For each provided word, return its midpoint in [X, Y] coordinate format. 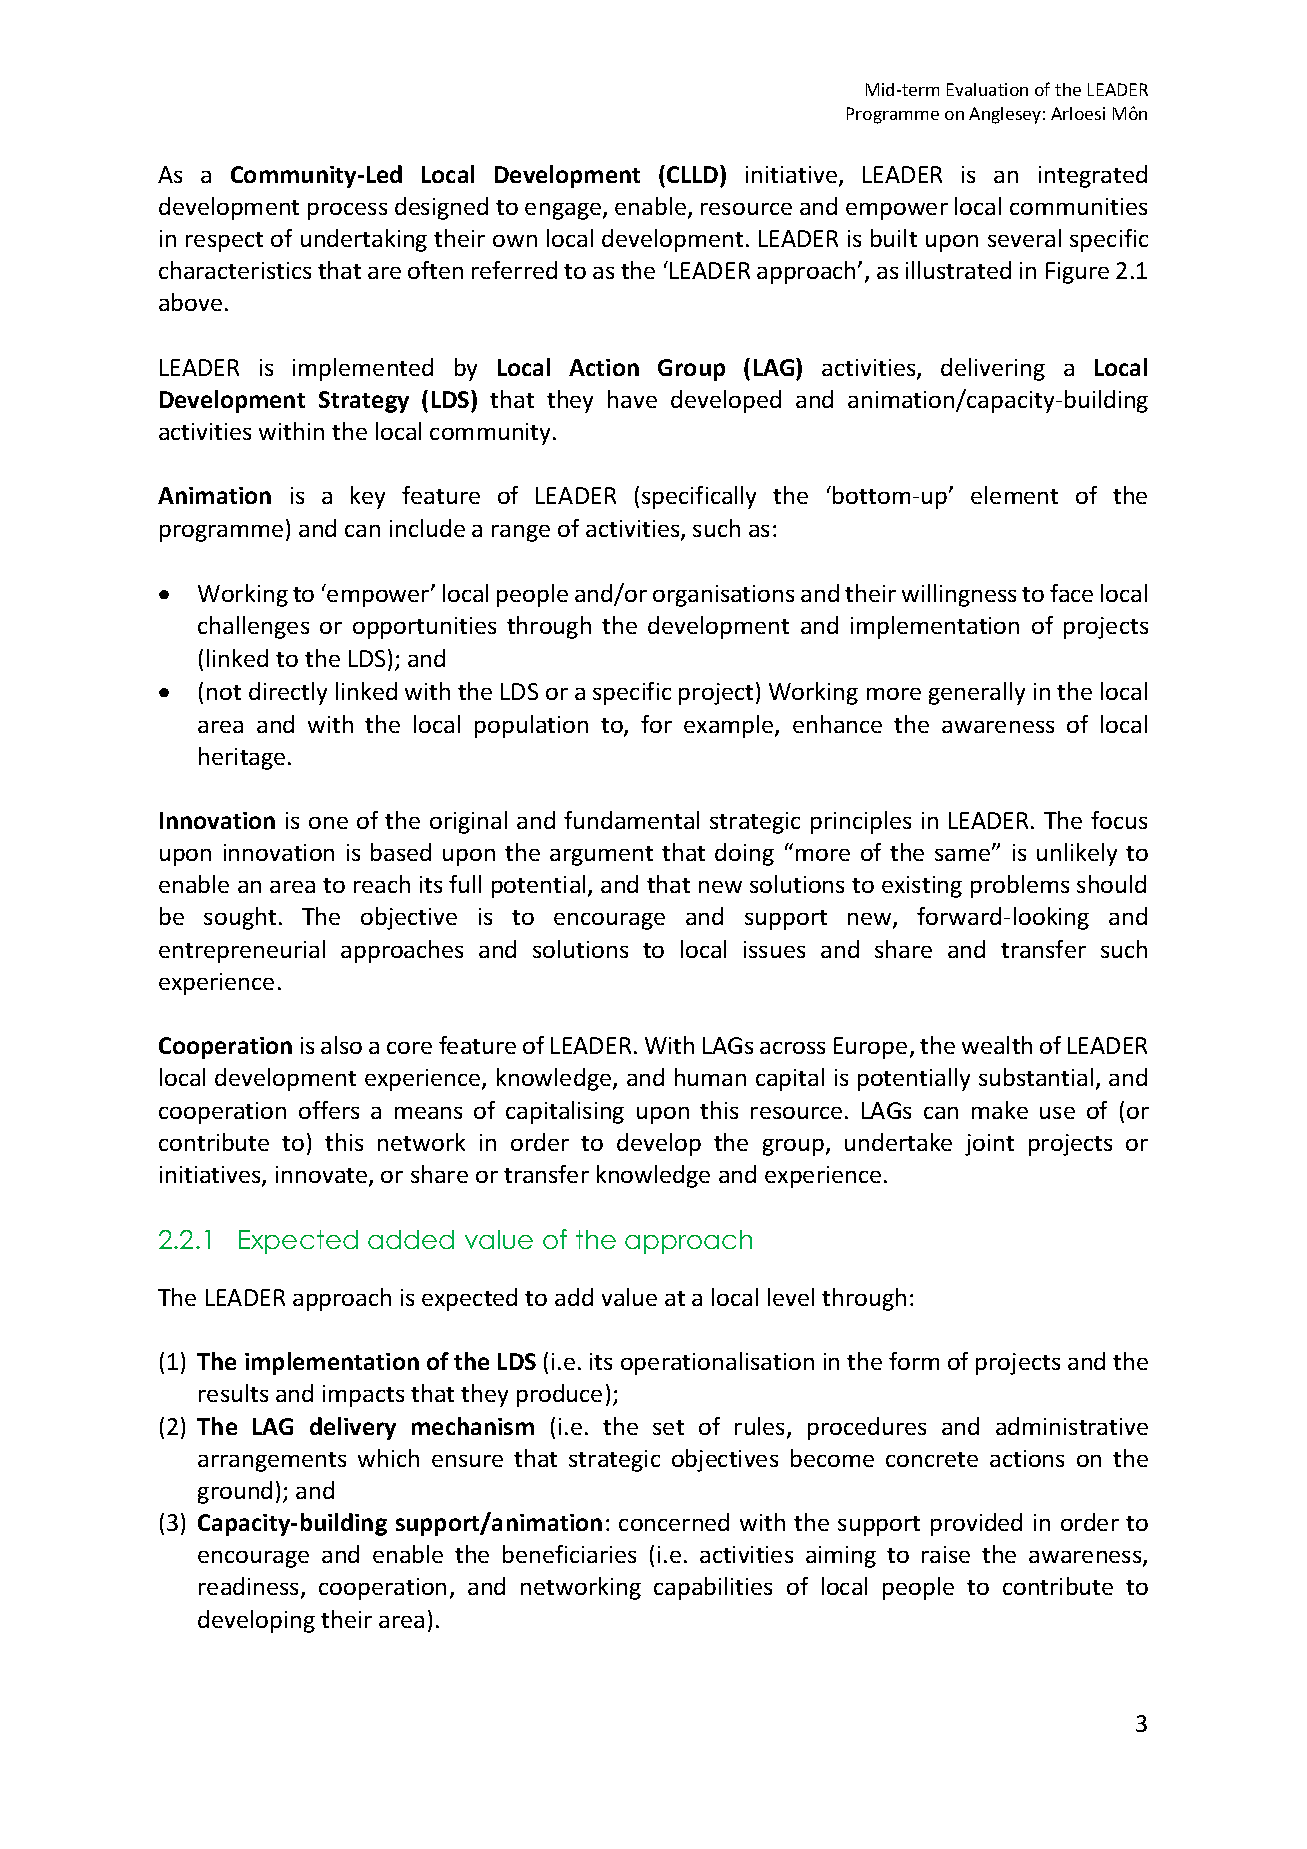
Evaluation [987, 89]
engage [564, 211]
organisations [723, 596]
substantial [1036, 1077]
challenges [253, 627]
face [1071, 593]
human [710, 1077]
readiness [248, 1586]
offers [329, 1110]
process [347, 211]
